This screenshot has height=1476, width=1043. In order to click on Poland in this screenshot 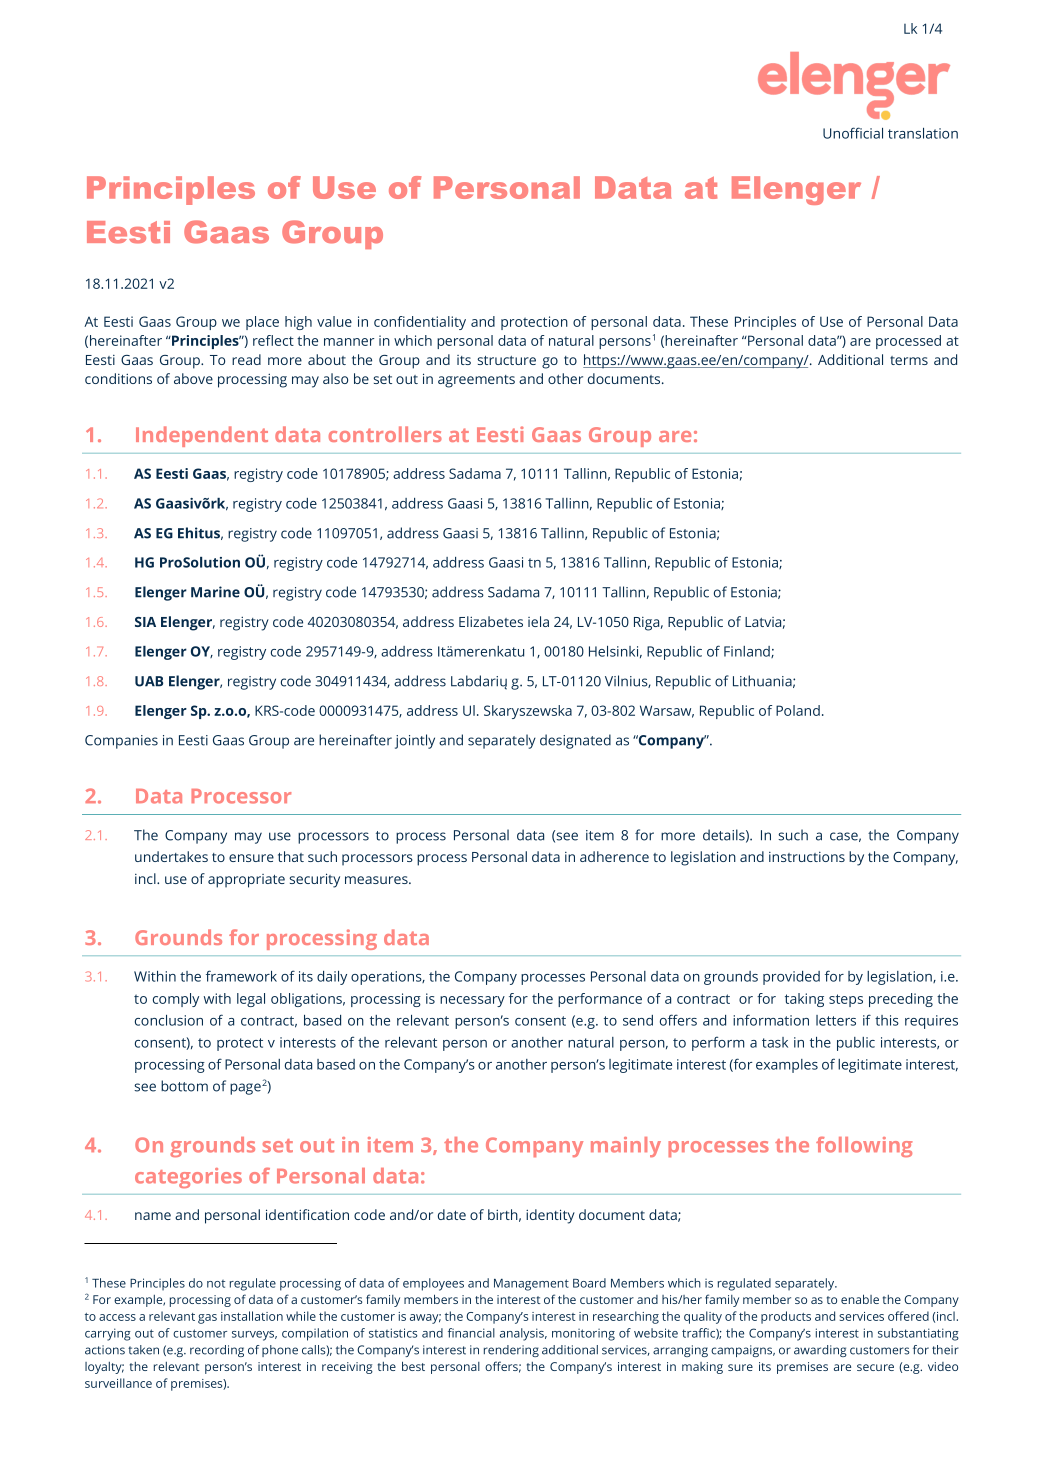, I will do `click(798, 710)`.
